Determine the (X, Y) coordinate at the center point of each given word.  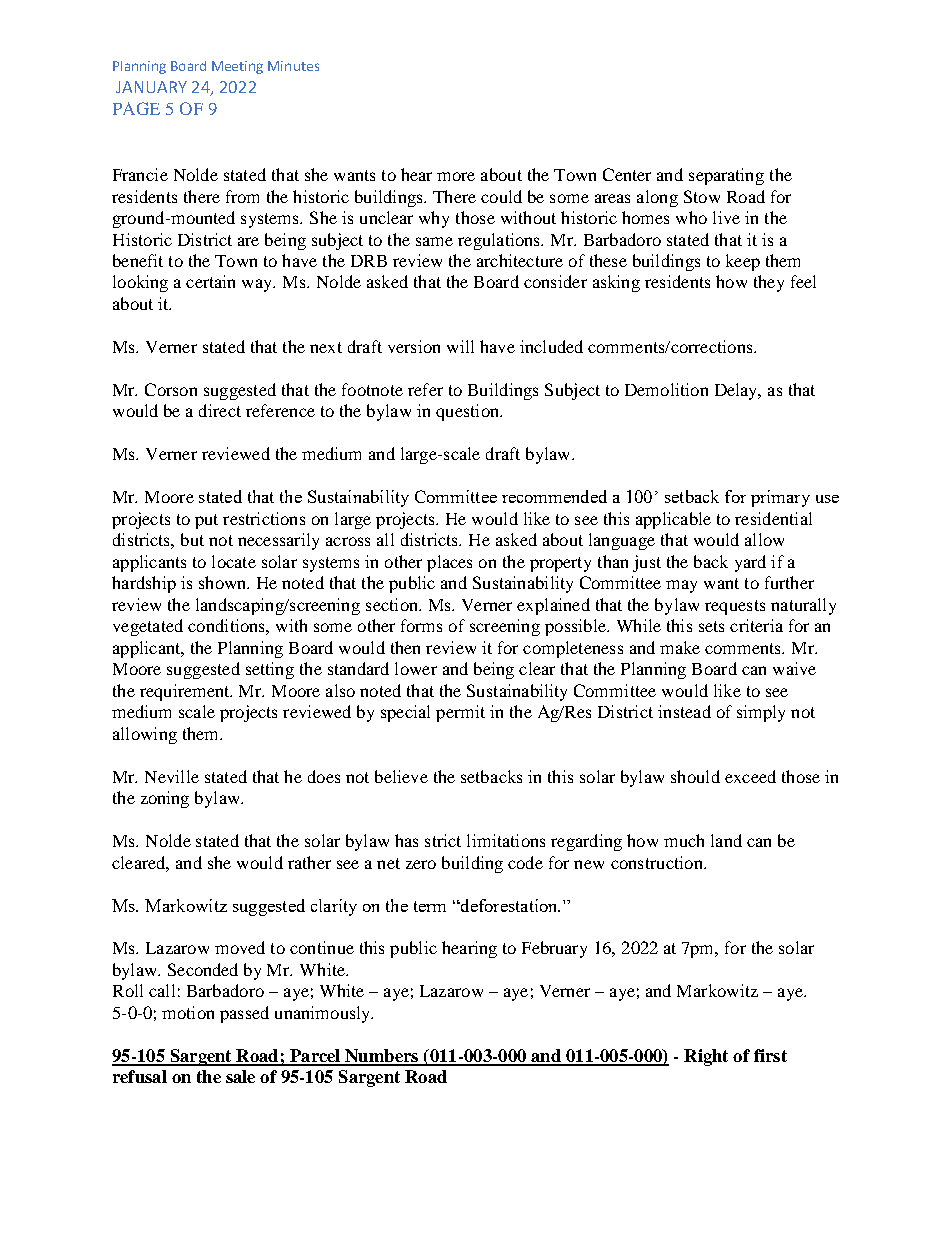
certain (210, 281)
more (456, 176)
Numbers (382, 1057)
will (460, 346)
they (769, 283)
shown (224, 582)
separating (726, 176)
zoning (165, 799)
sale (240, 1076)
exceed (750, 776)
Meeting (237, 67)
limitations (506, 840)
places (449, 563)
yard (750, 563)
